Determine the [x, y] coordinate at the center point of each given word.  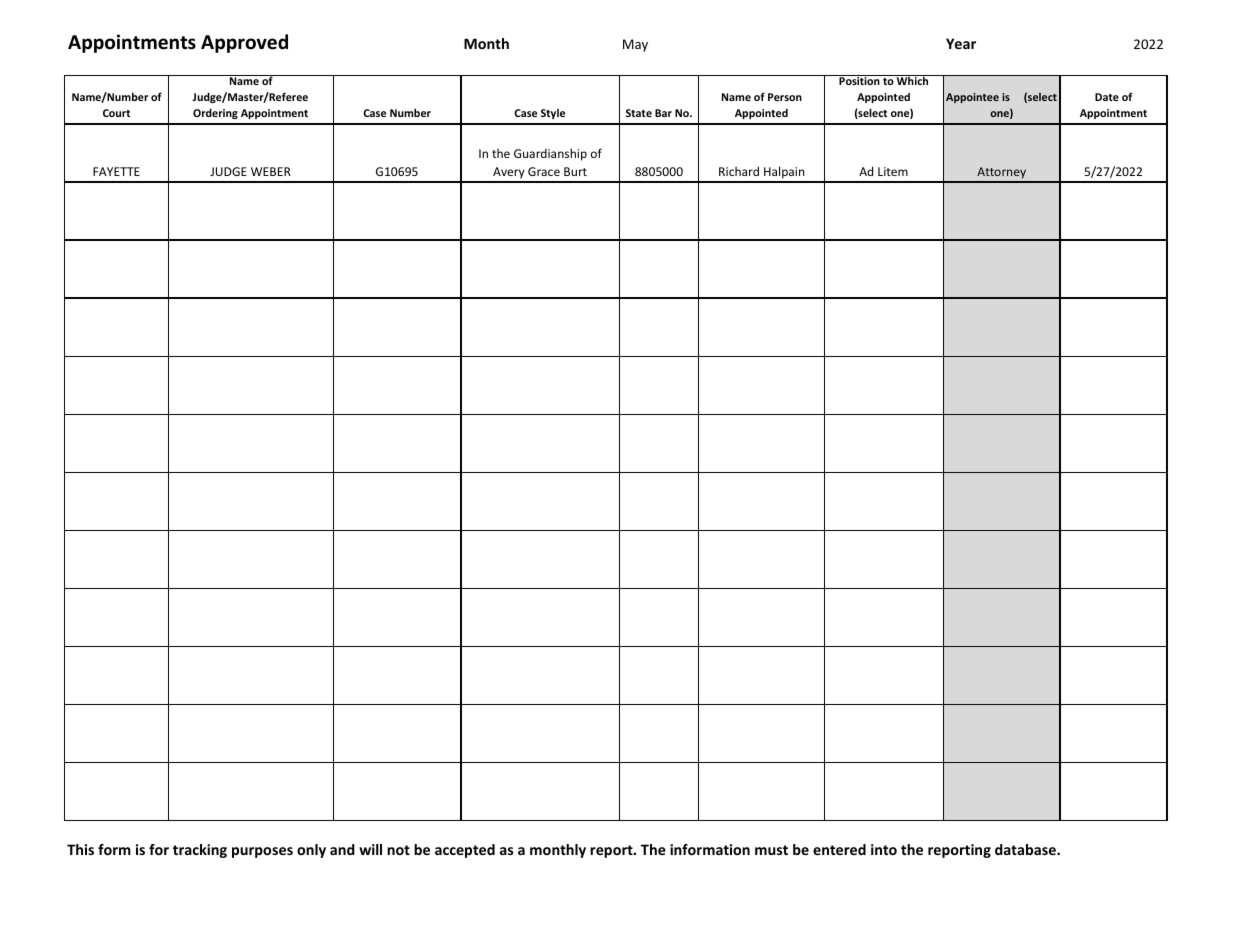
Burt [575, 171]
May [635, 45]
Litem [893, 171]
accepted [465, 851]
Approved [244, 43]
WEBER [271, 171]
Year [961, 43]
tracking [200, 851]
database [1026, 849]
